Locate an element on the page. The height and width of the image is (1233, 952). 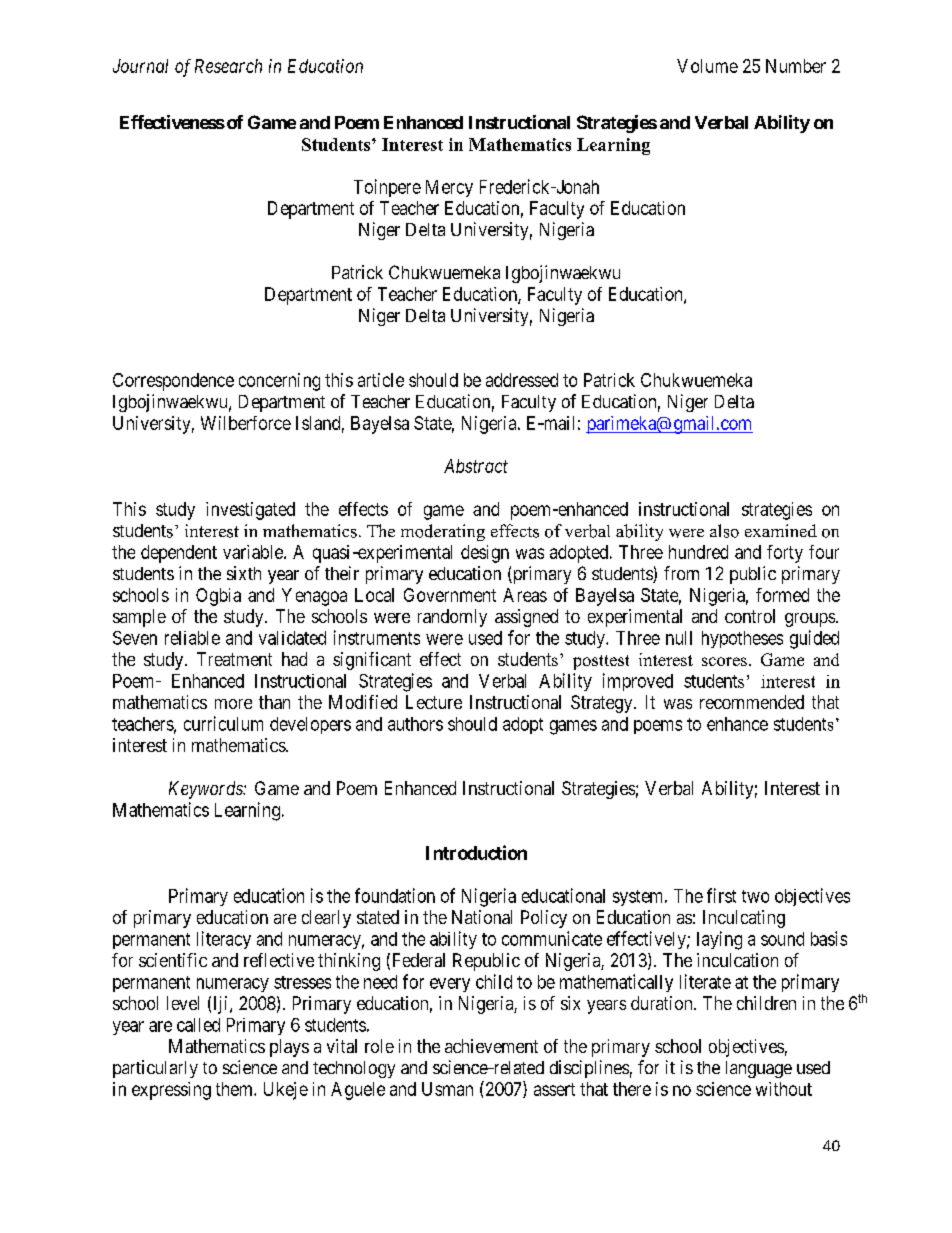
Introduction is located at coordinates (476, 852).
